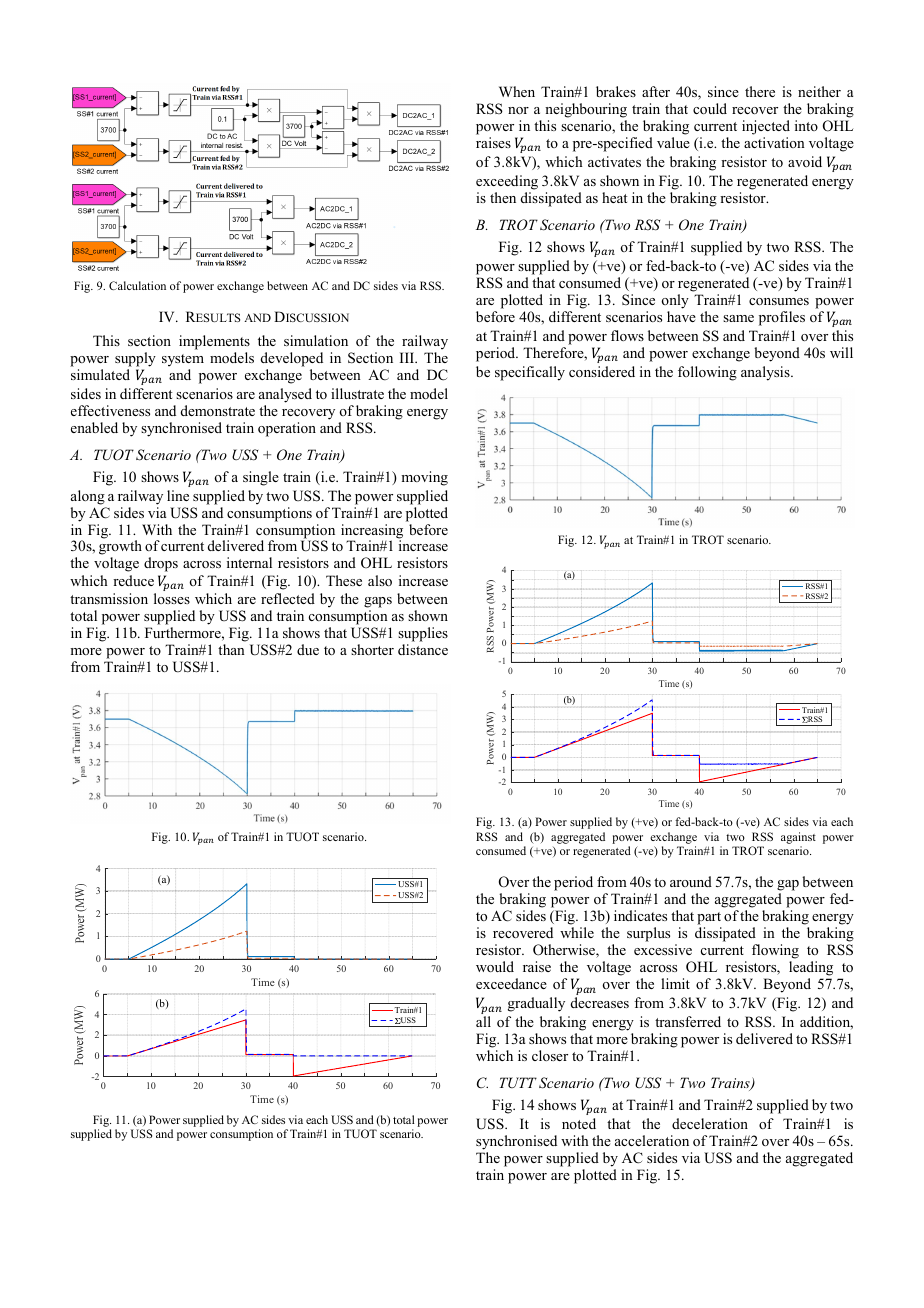 This screenshot has height=1308, width=924. I want to click on closer, so click(550, 1055).
